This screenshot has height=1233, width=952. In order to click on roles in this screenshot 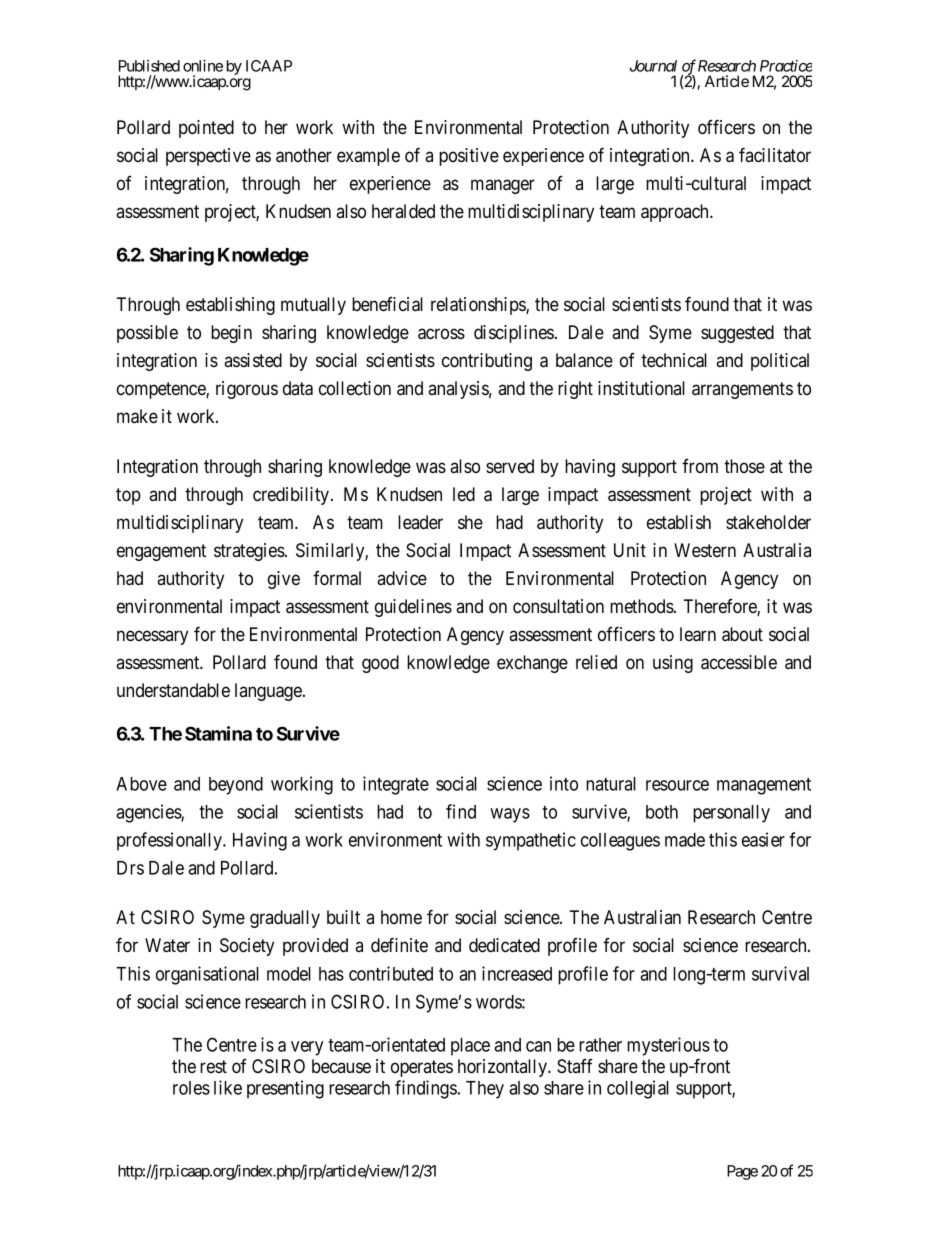, I will do `click(191, 1088)`.
